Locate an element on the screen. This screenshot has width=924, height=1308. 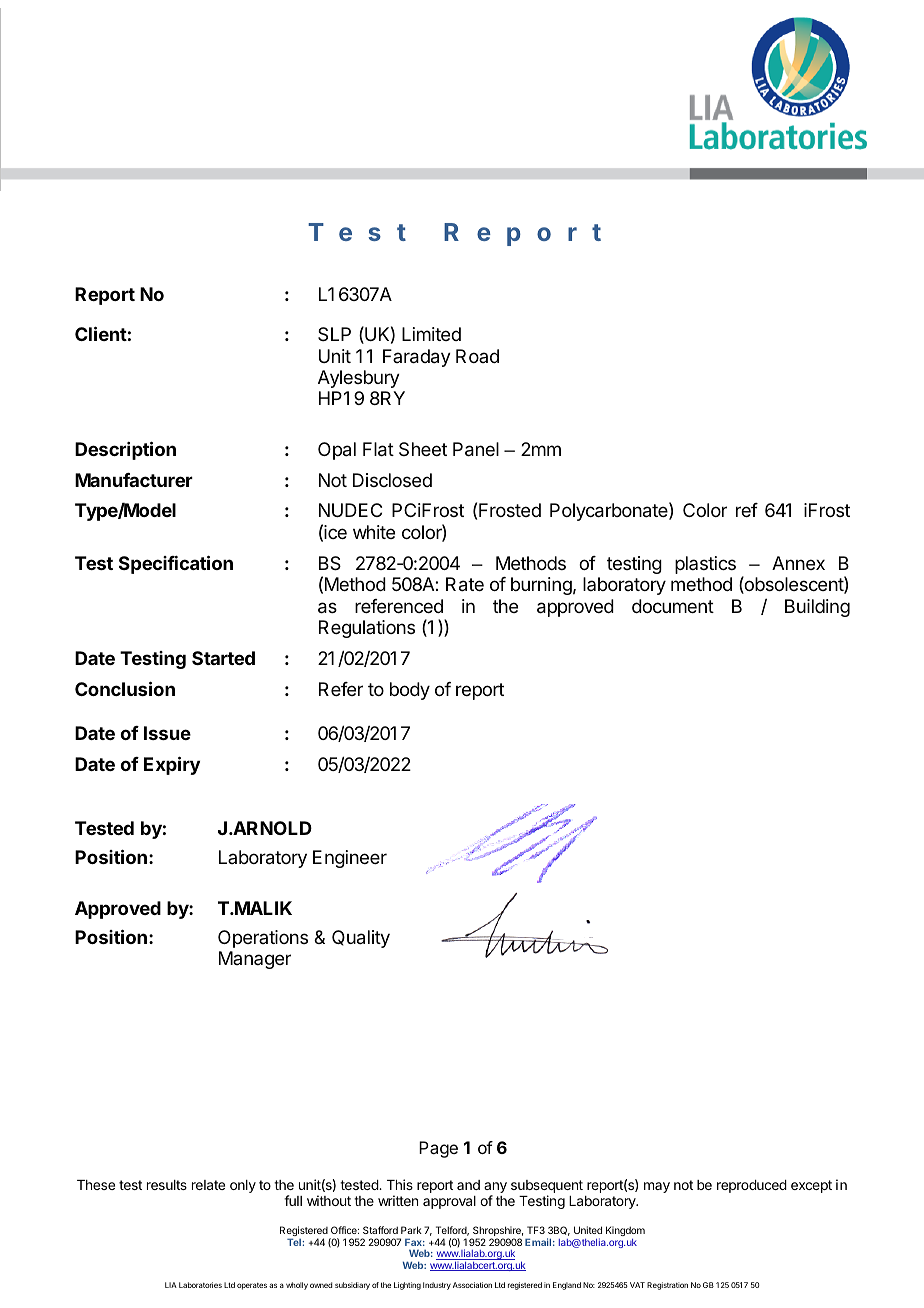
Panel is located at coordinates (476, 449).
